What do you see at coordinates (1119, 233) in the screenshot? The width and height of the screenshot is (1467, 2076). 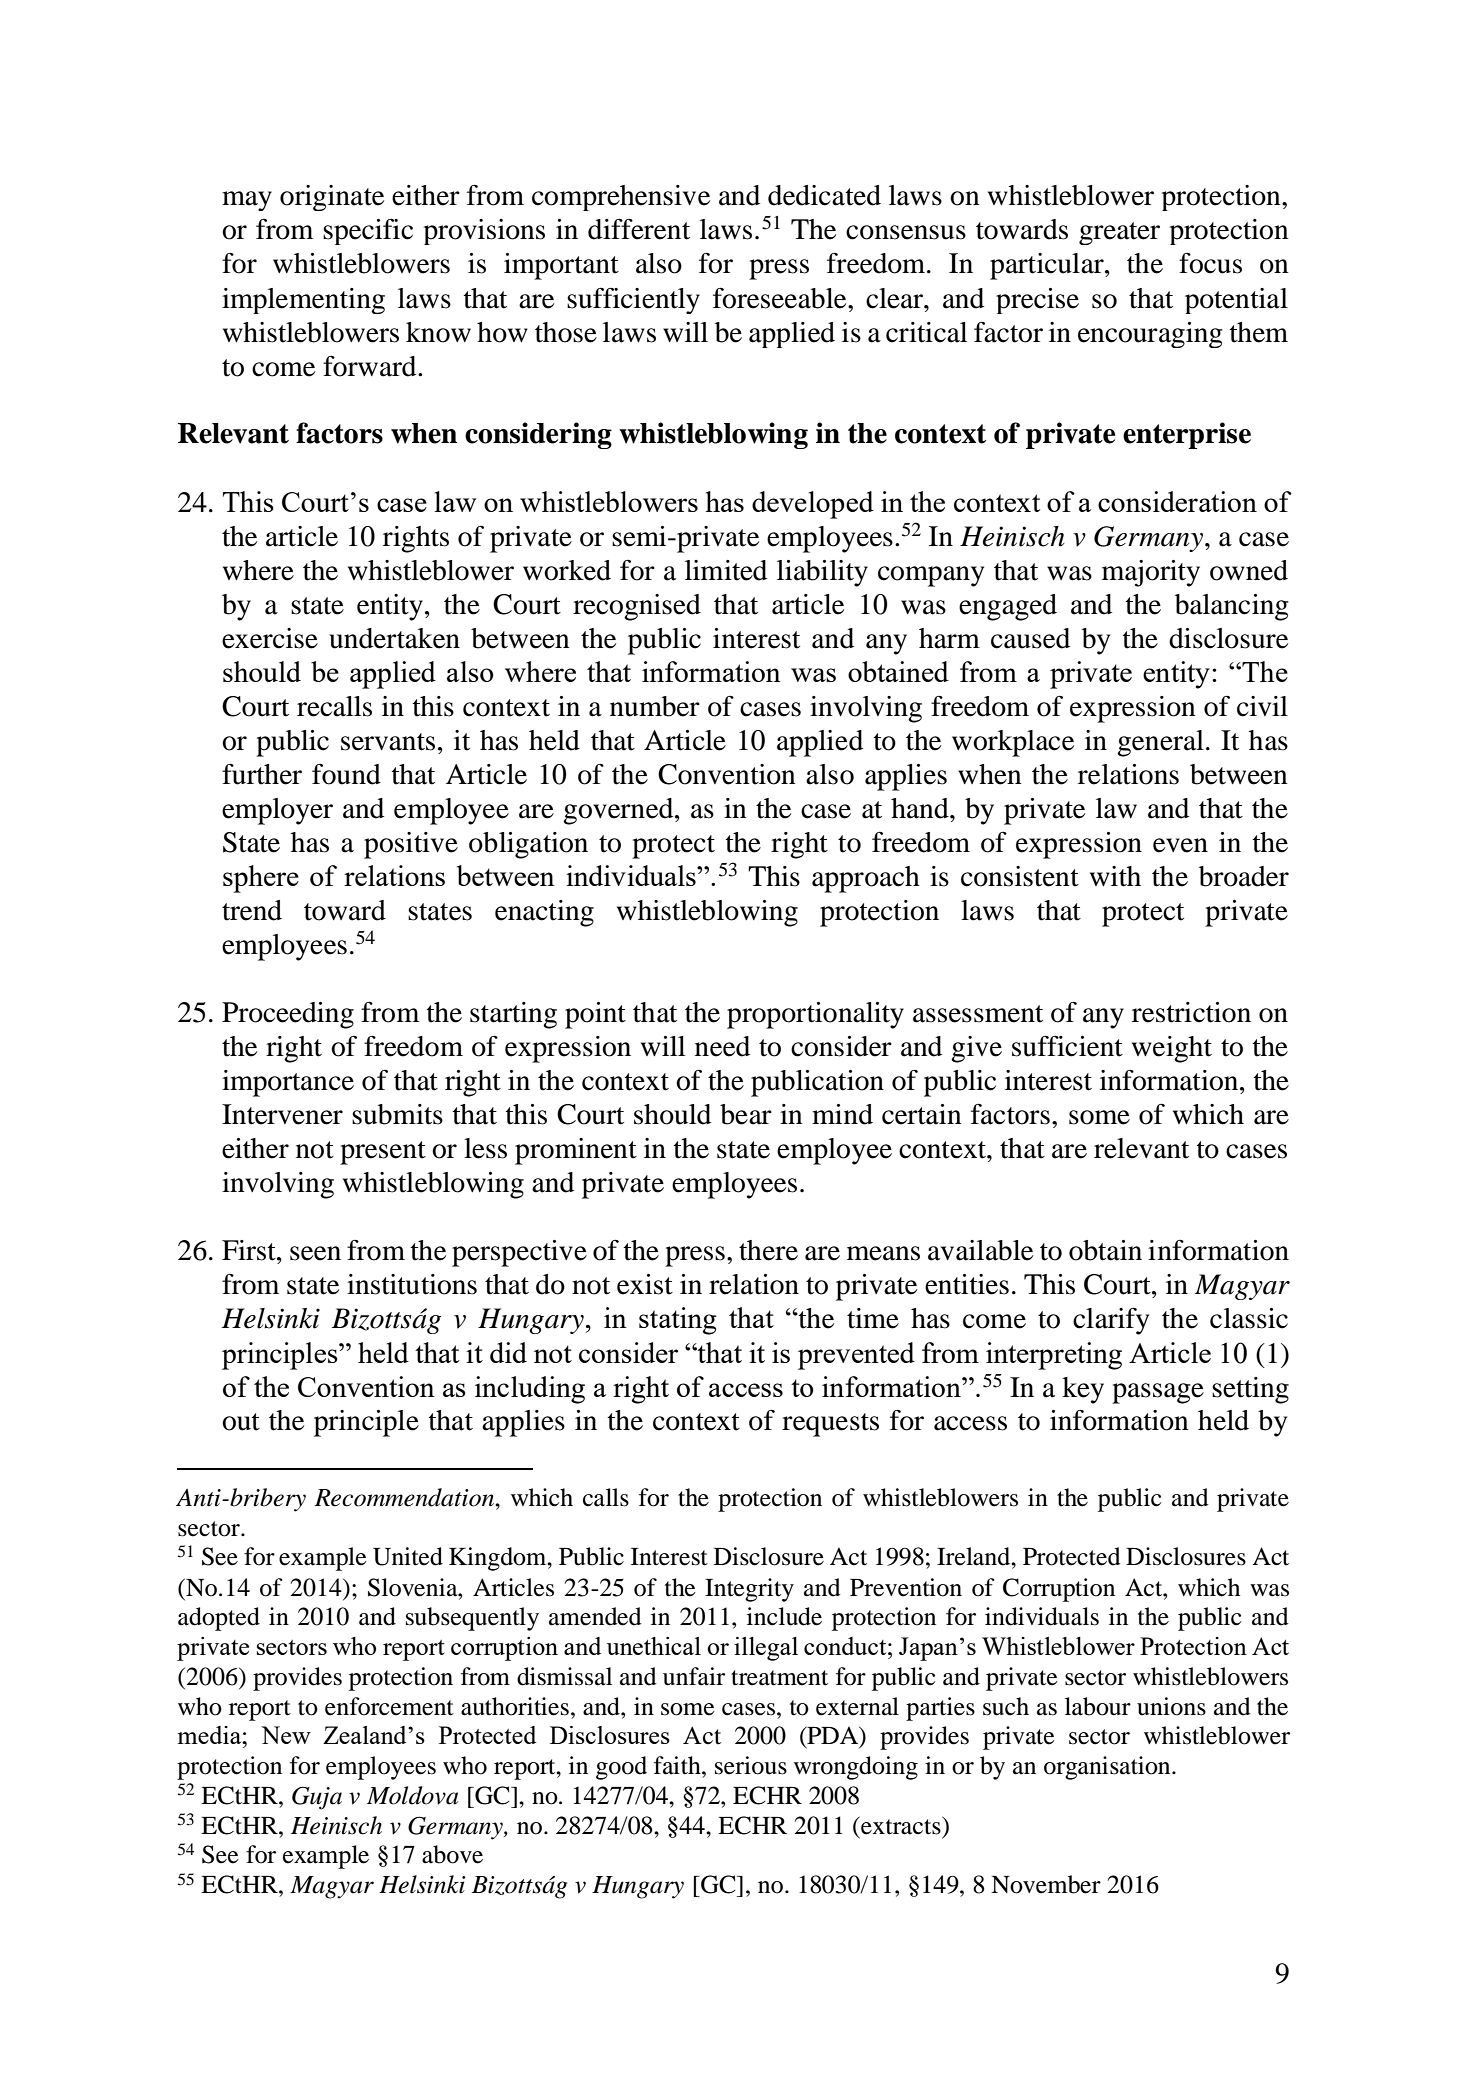 I see `greater` at bounding box center [1119, 233].
